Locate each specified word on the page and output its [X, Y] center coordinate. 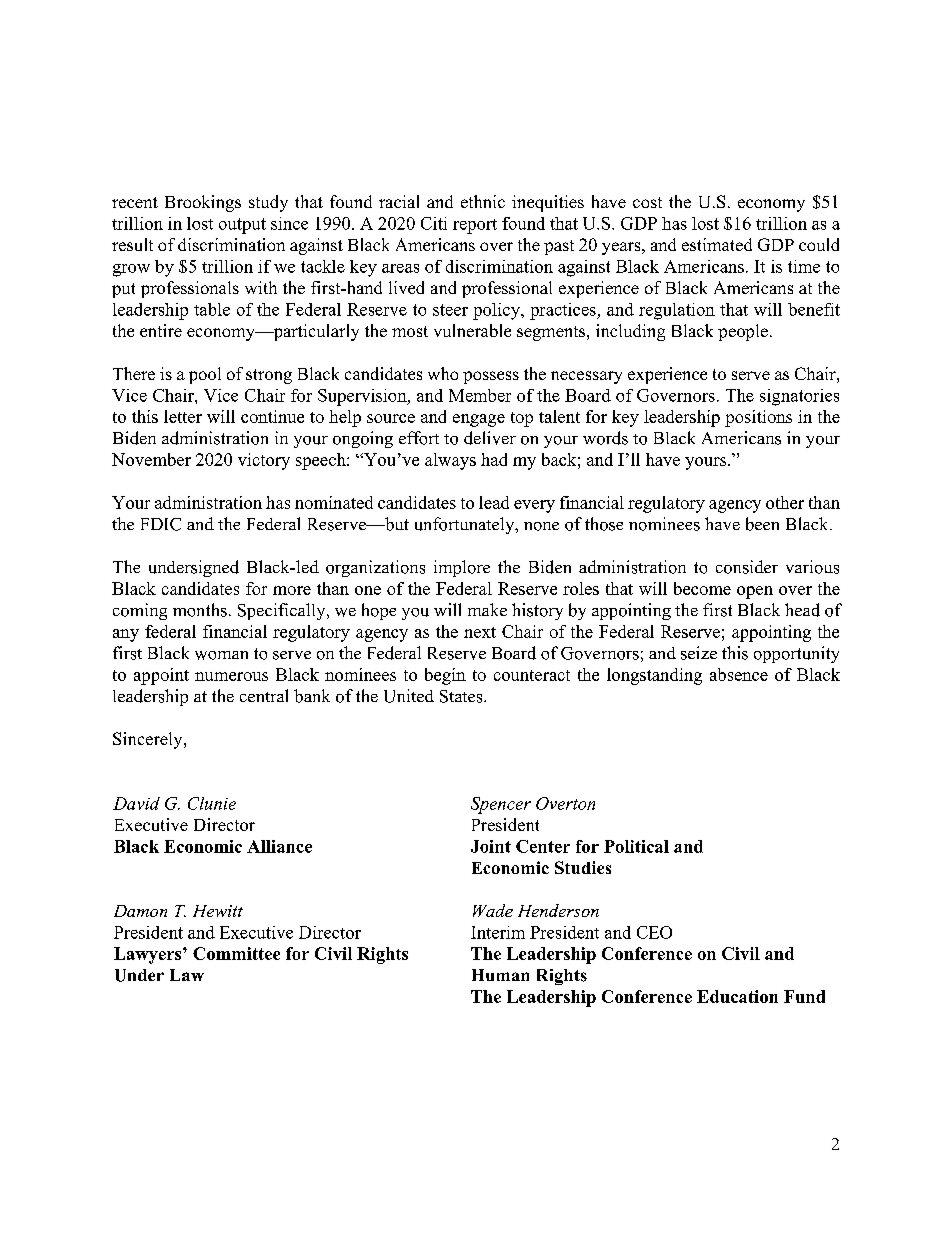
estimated [717, 244]
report [475, 226]
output [242, 226]
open [755, 592]
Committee [236, 953]
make [487, 609]
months [200, 610]
